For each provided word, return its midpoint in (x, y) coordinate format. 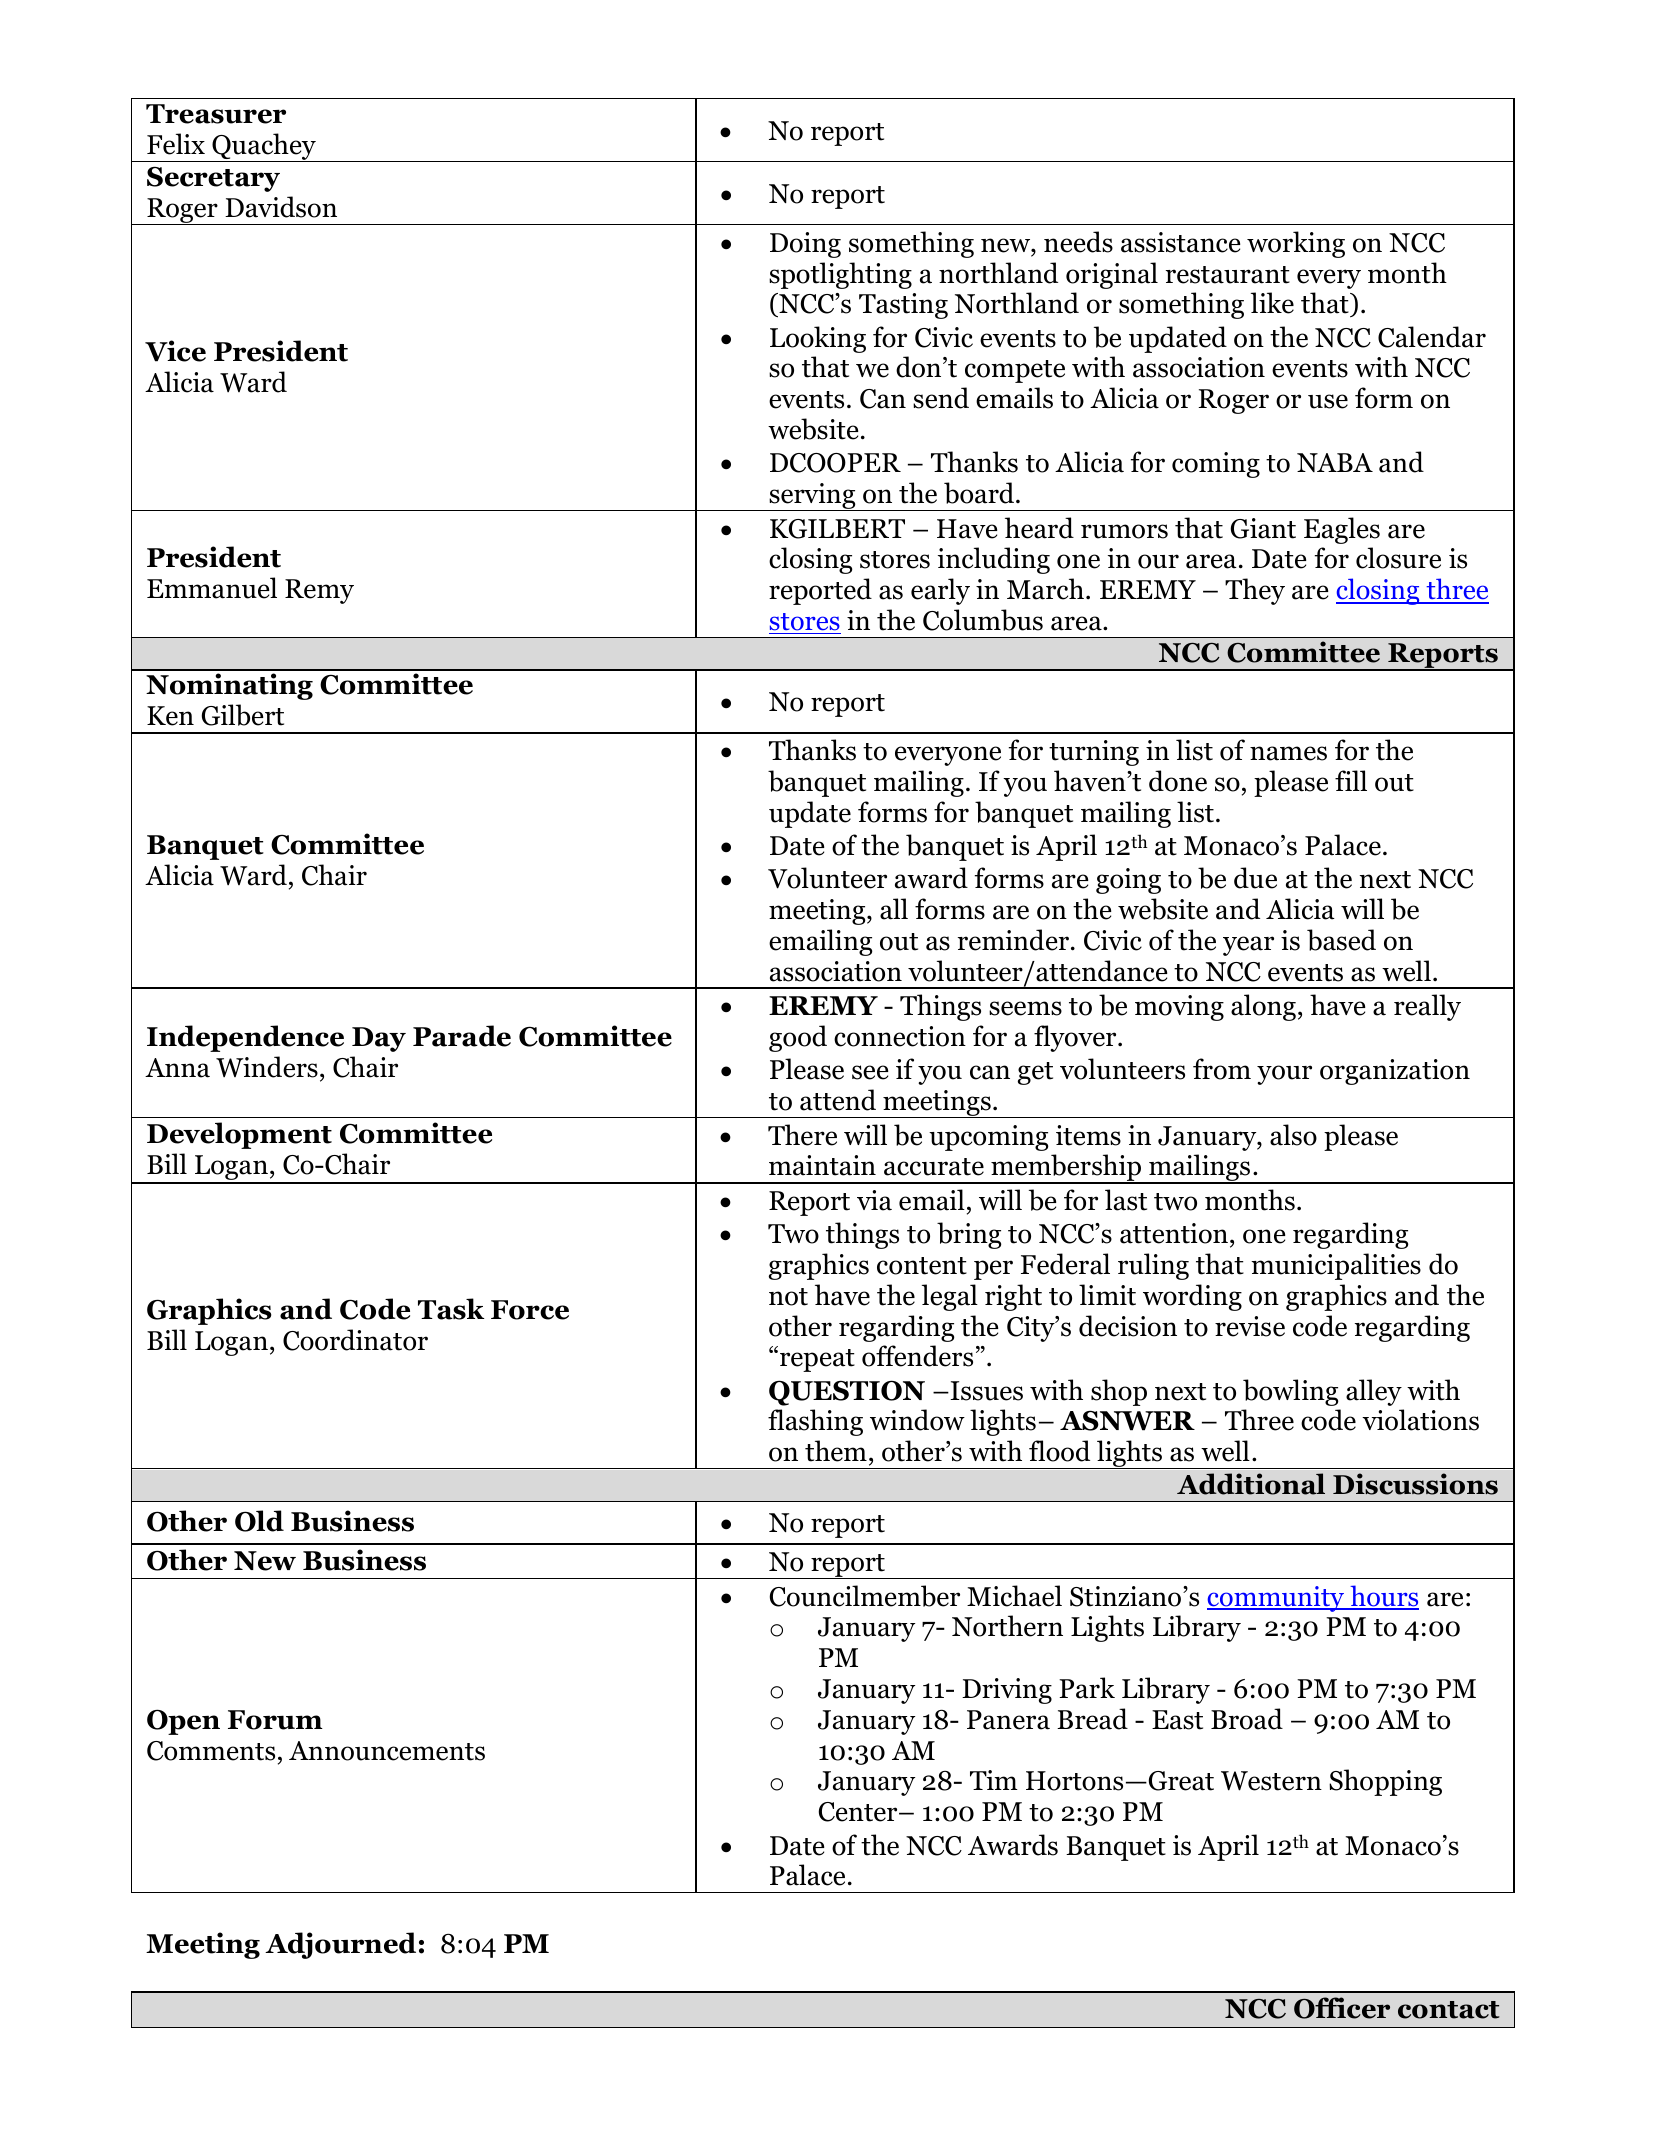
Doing (805, 245)
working (1296, 244)
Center (859, 1812)
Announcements (387, 1751)
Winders (267, 1067)
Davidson (281, 207)
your (1284, 1075)
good (798, 1038)
